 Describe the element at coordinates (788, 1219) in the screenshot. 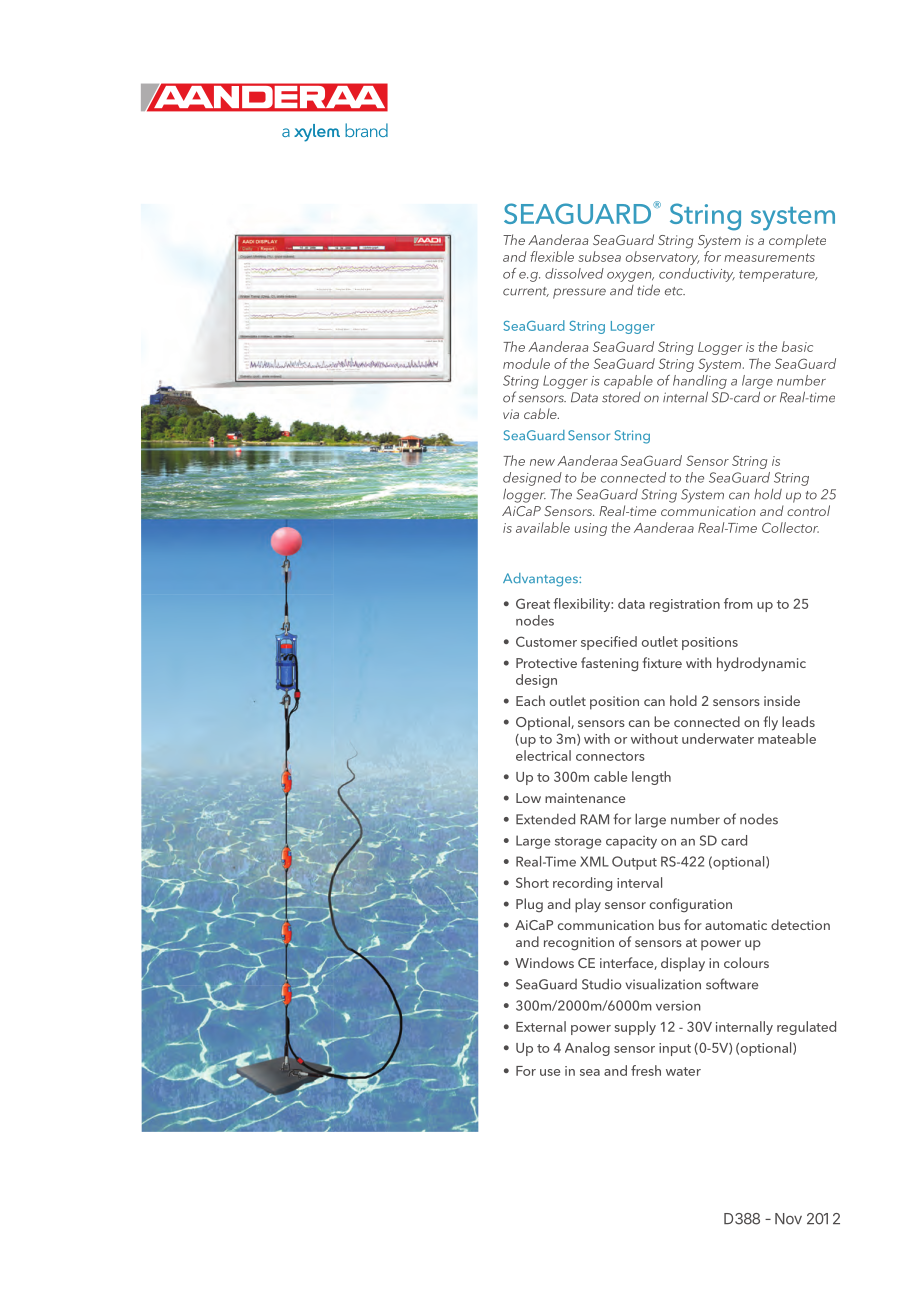

I see `Nov` at that location.
